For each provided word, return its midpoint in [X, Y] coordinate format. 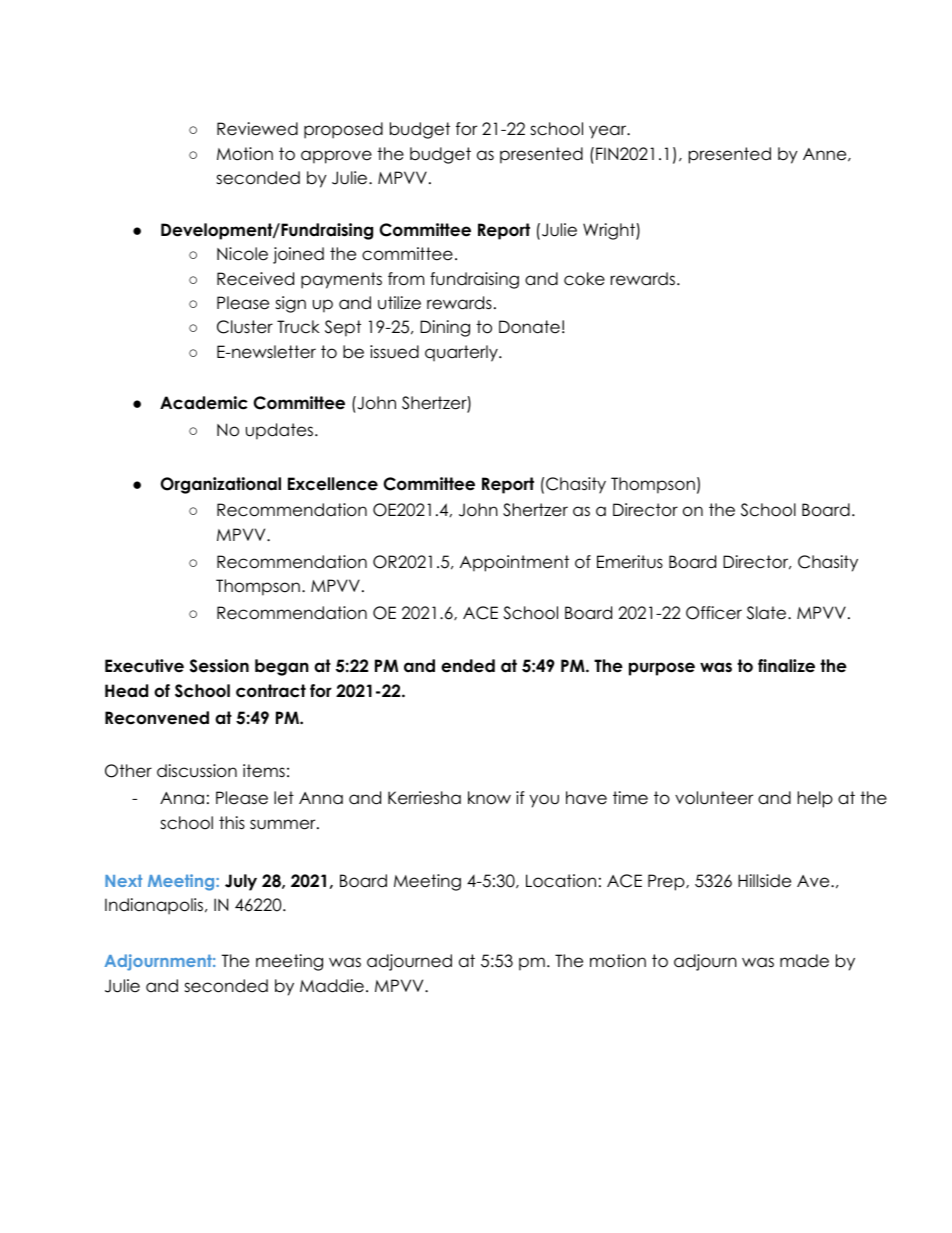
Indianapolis [155, 906]
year [609, 132]
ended [468, 666]
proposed [343, 130]
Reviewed [257, 129]
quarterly [462, 353]
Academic [204, 403]
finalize [786, 666]
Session [219, 666]
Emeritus [630, 562]
